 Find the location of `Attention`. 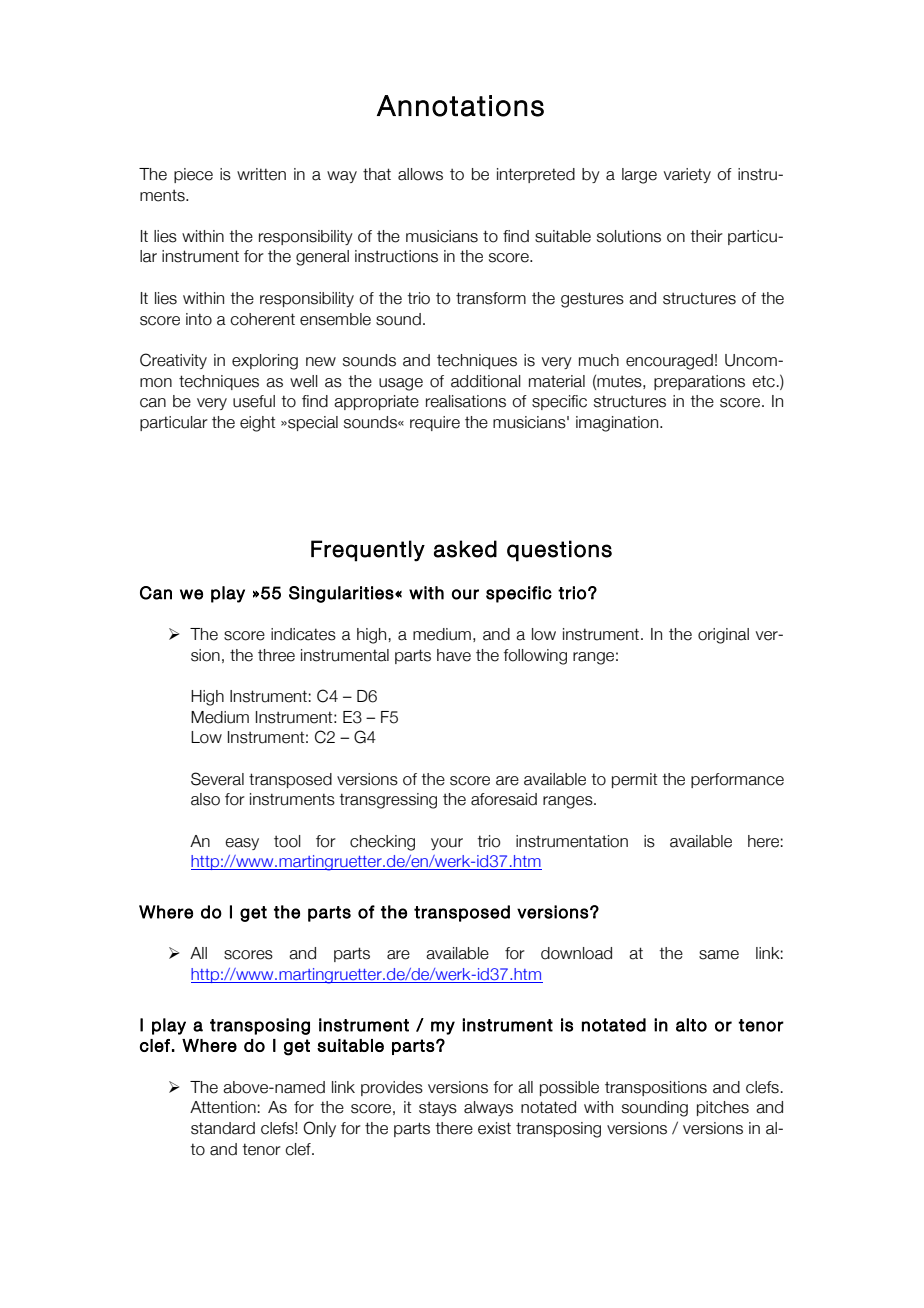

Attention is located at coordinates (223, 1107).
